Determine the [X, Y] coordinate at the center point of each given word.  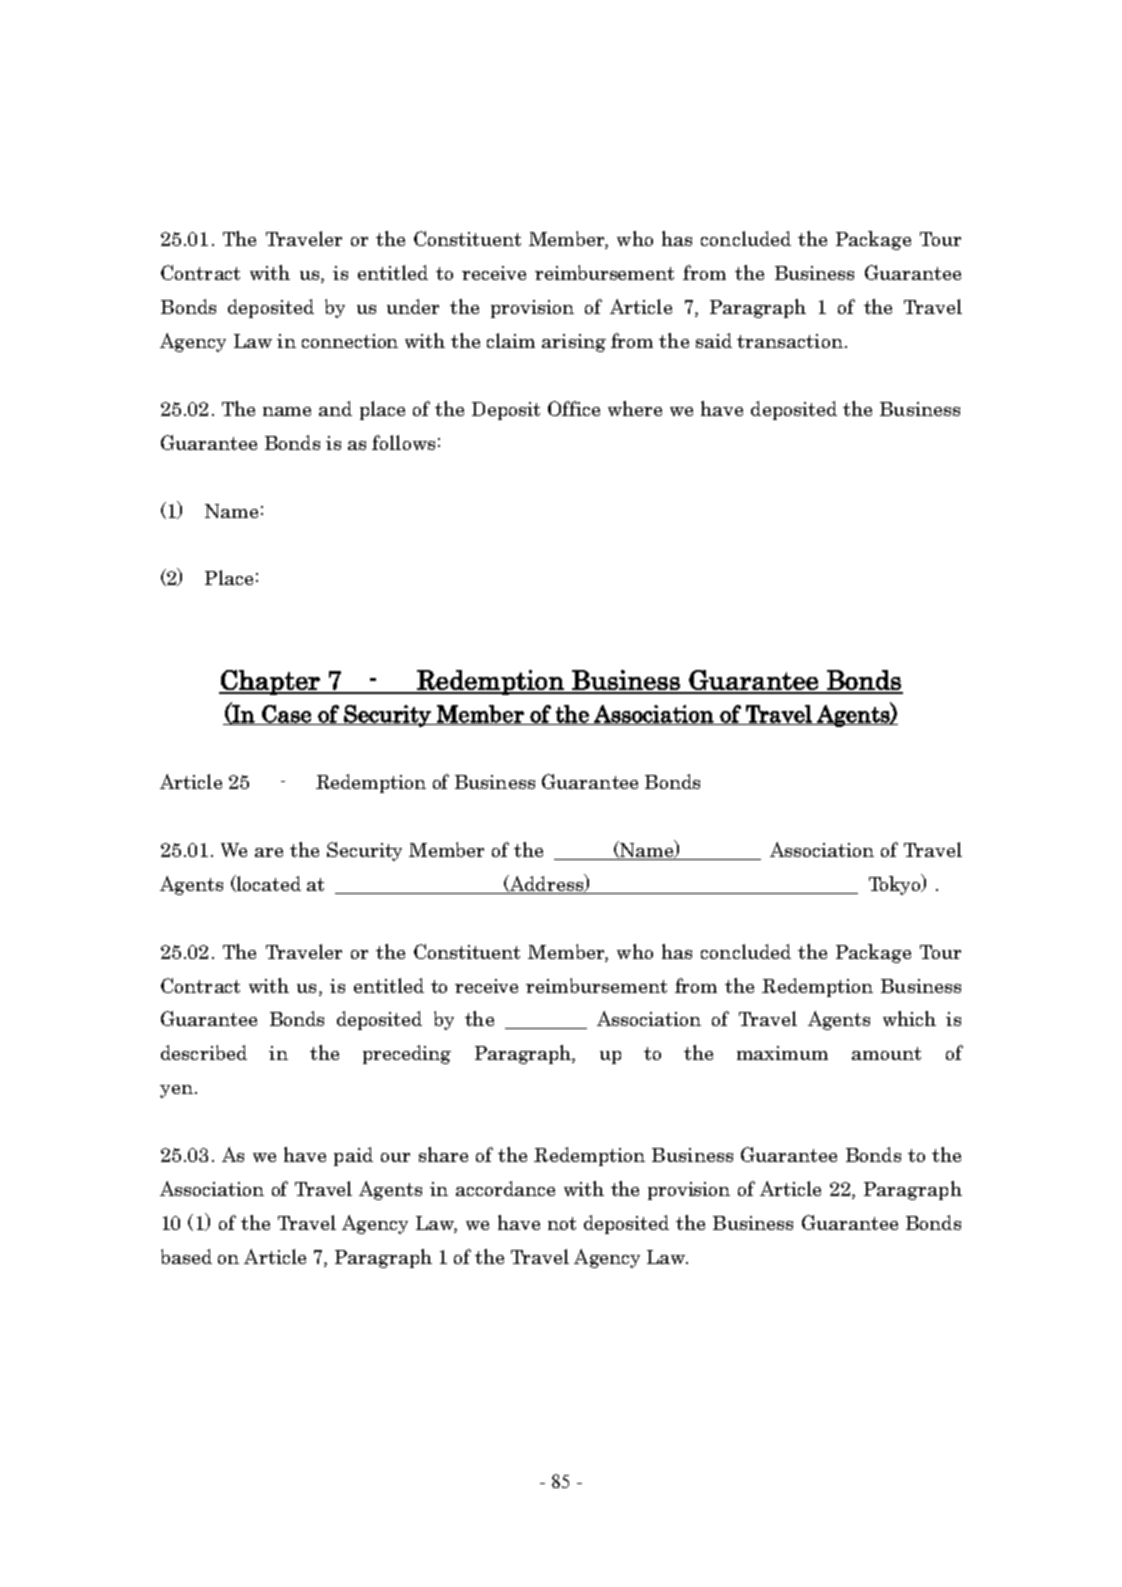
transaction [790, 341]
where [635, 408]
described [204, 1052]
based [186, 1256]
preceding [407, 1054]
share [443, 1154]
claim [511, 340]
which [909, 1018]
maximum [782, 1053]
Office [574, 408]
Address [546, 883]
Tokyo [896, 884]
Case [286, 715]
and [335, 408]
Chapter [270, 682]
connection [350, 341]
